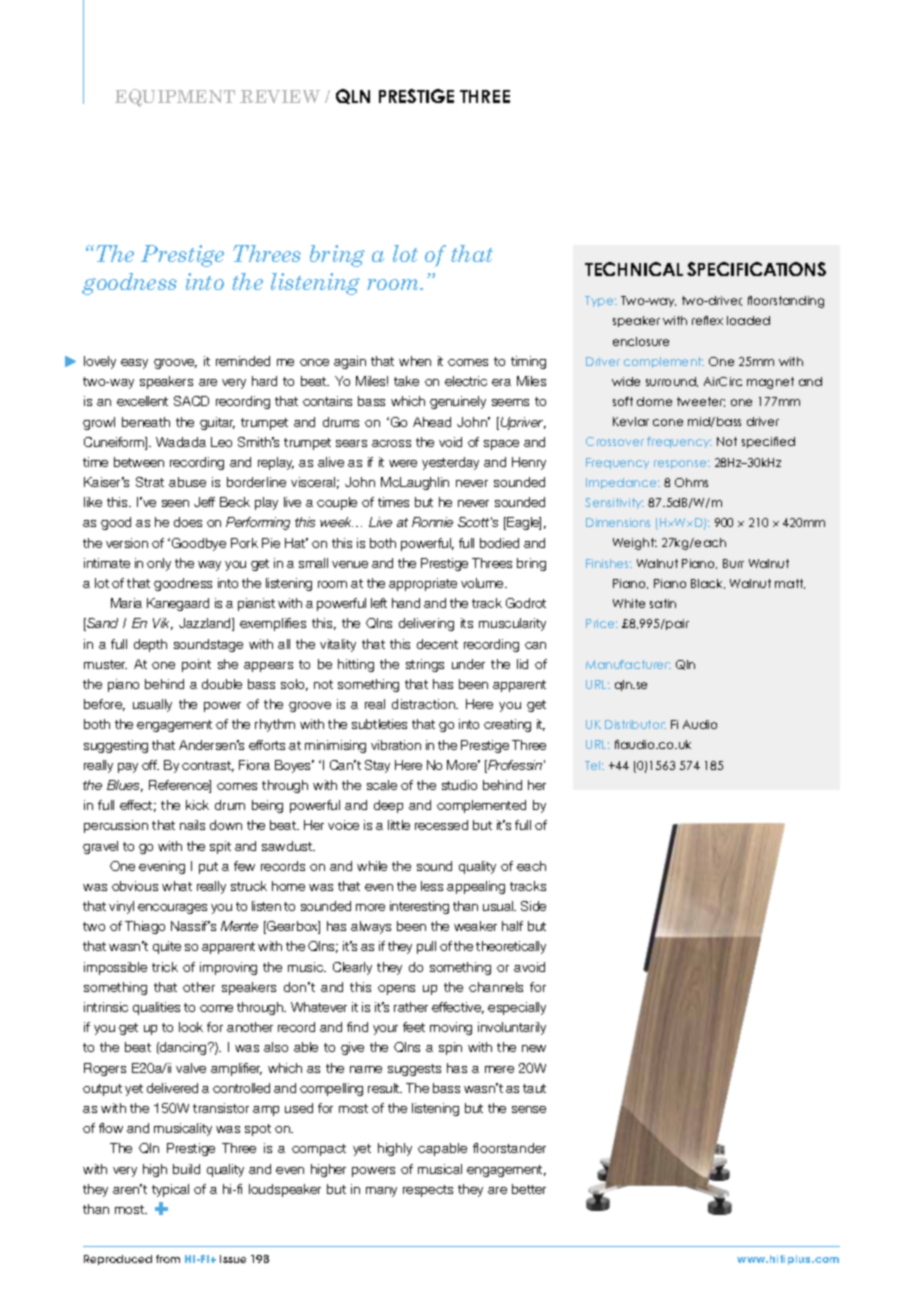 The image size is (924, 1308). I want to click on seen, so click(175, 503).
